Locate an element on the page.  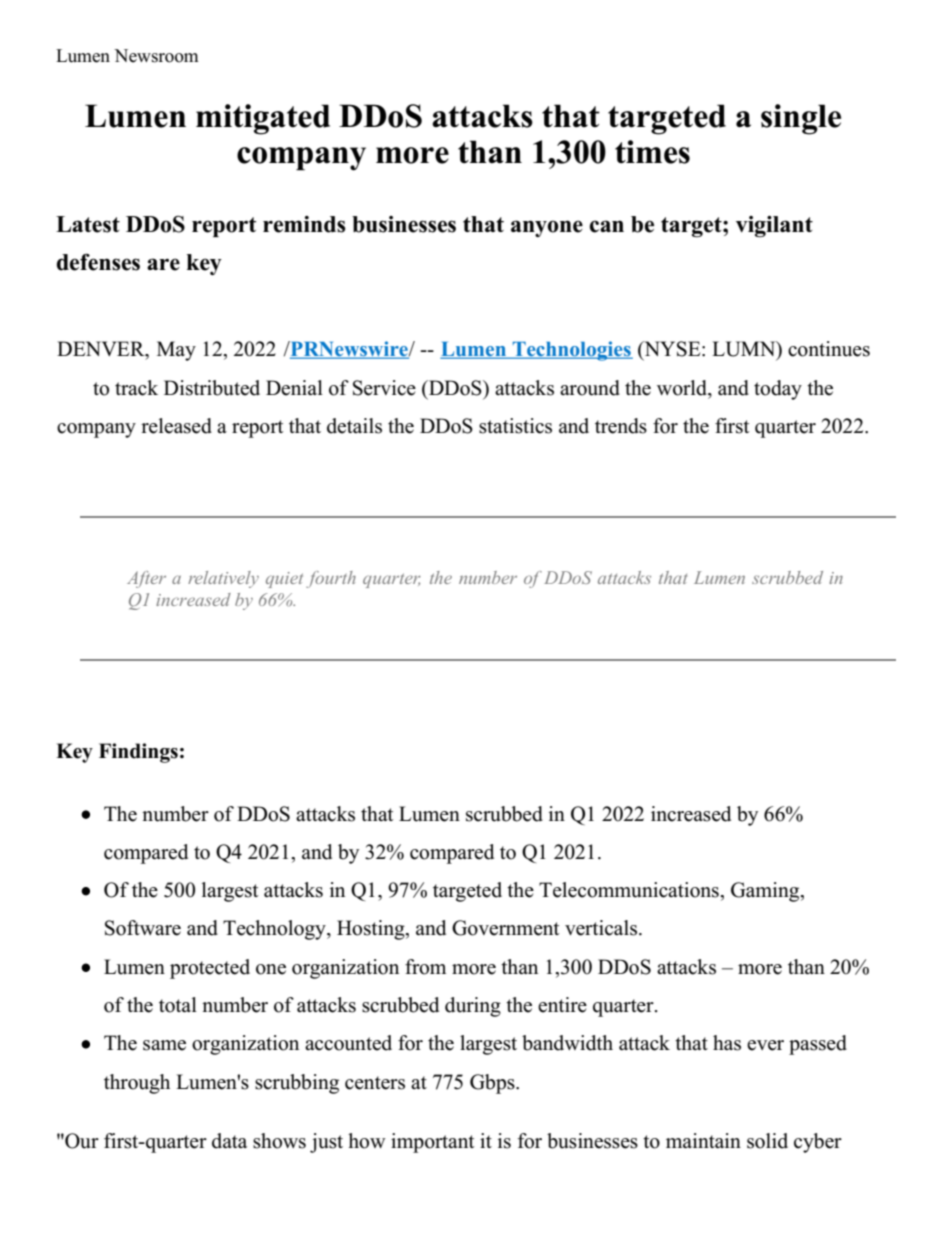
mitigated is located at coordinates (263, 119).
